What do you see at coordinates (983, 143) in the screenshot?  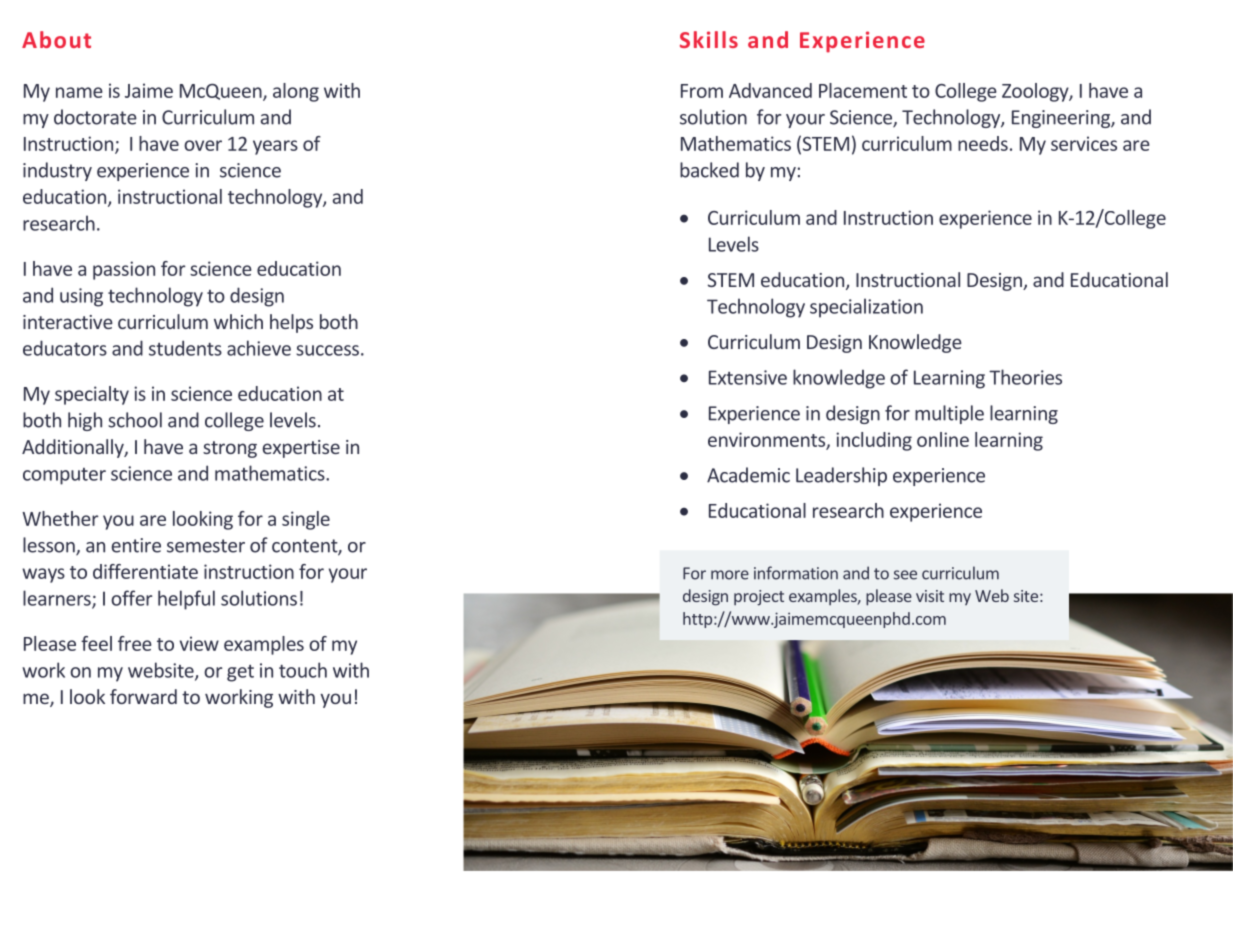 I see `needs` at bounding box center [983, 143].
